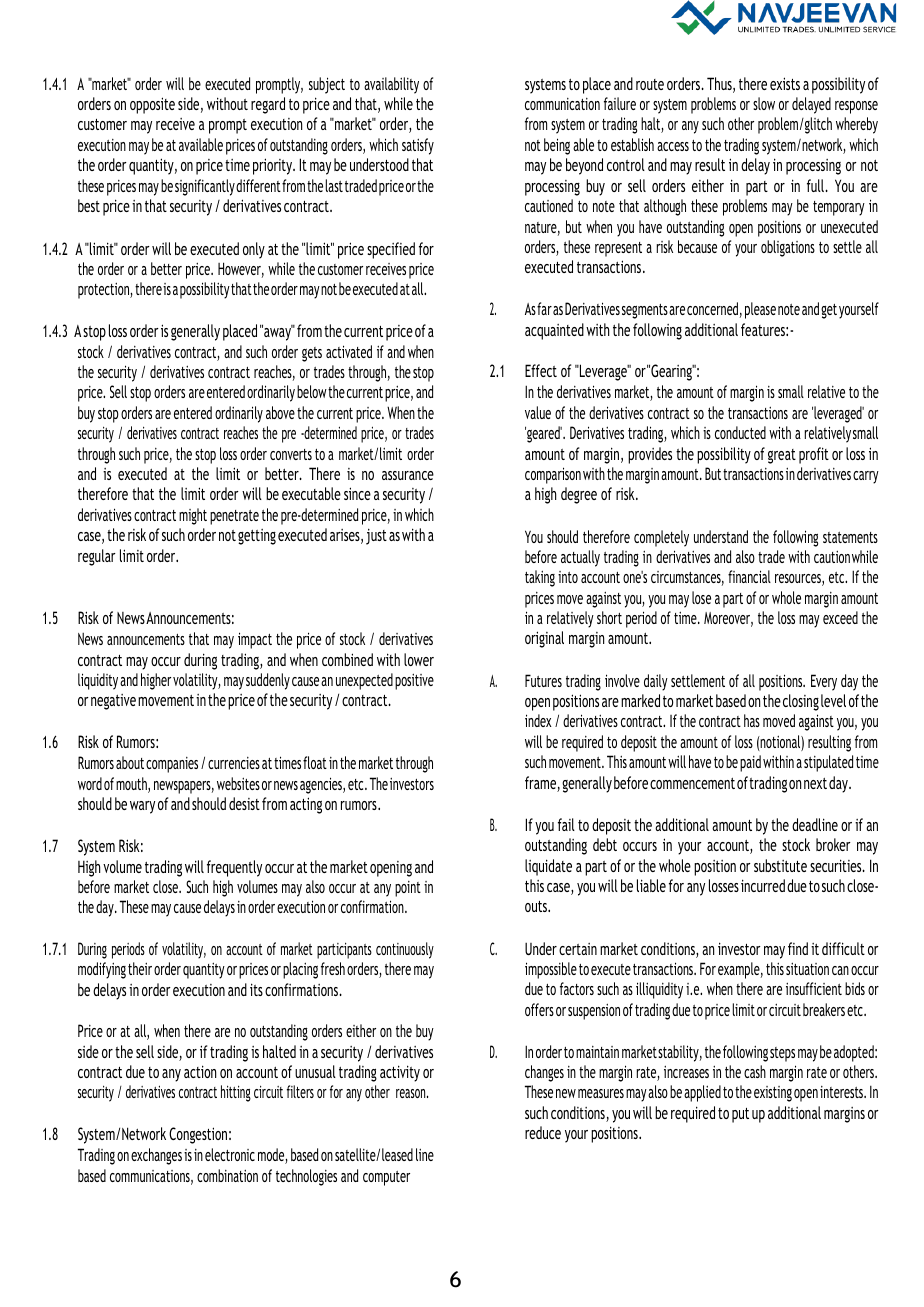 The image size is (924, 1307). Describe the element at coordinates (540, 578) in the image. I see `taking` at that location.
